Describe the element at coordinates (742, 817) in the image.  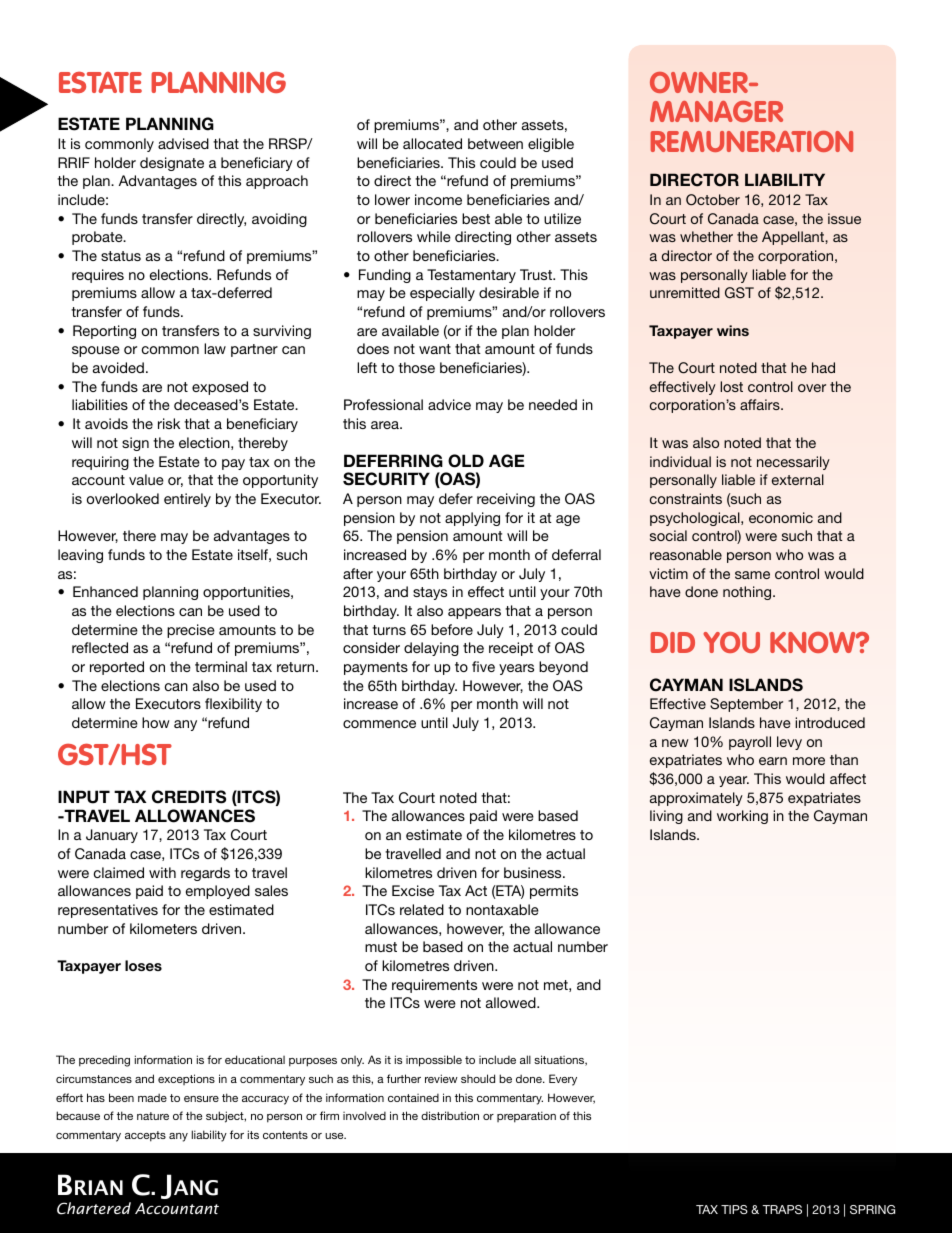
I see `working` at that location.
